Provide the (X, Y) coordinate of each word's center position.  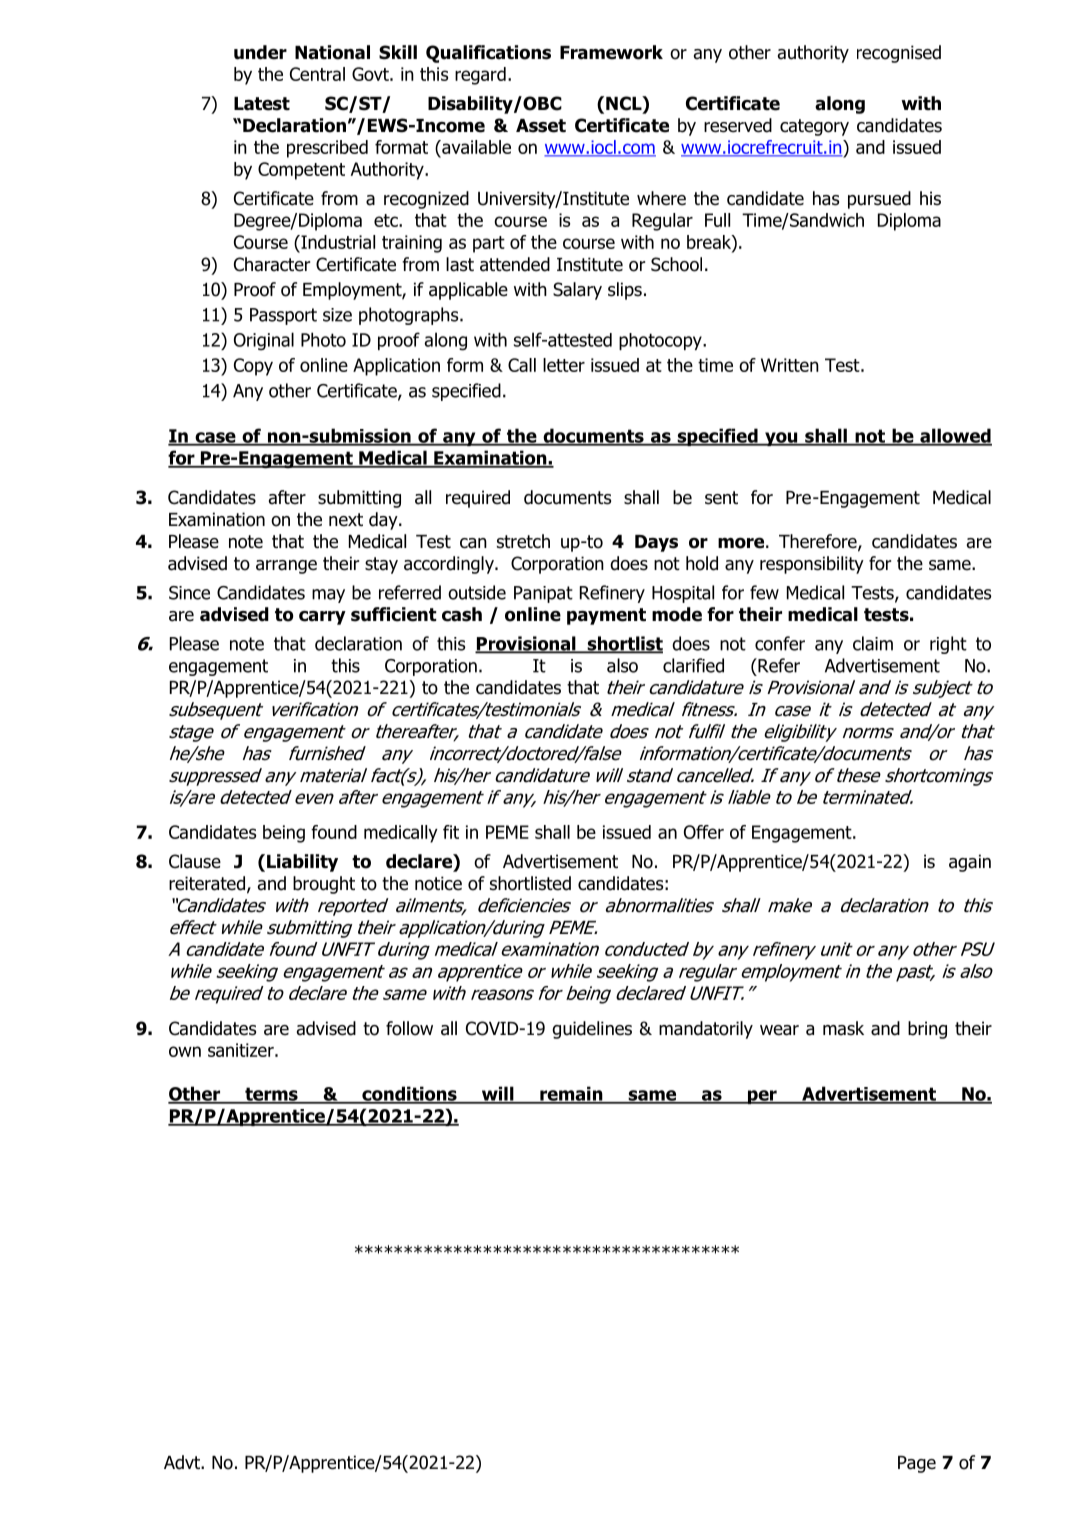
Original (264, 341)
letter (564, 365)
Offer (704, 832)
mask (843, 1028)
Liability (302, 863)
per (762, 1097)
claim (873, 643)
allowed (955, 436)
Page (917, 1464)
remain (571, 1094)
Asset (541, 126)
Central (317, 74)
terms (271, 1095)
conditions (409, 1094)
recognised (899, 54)
